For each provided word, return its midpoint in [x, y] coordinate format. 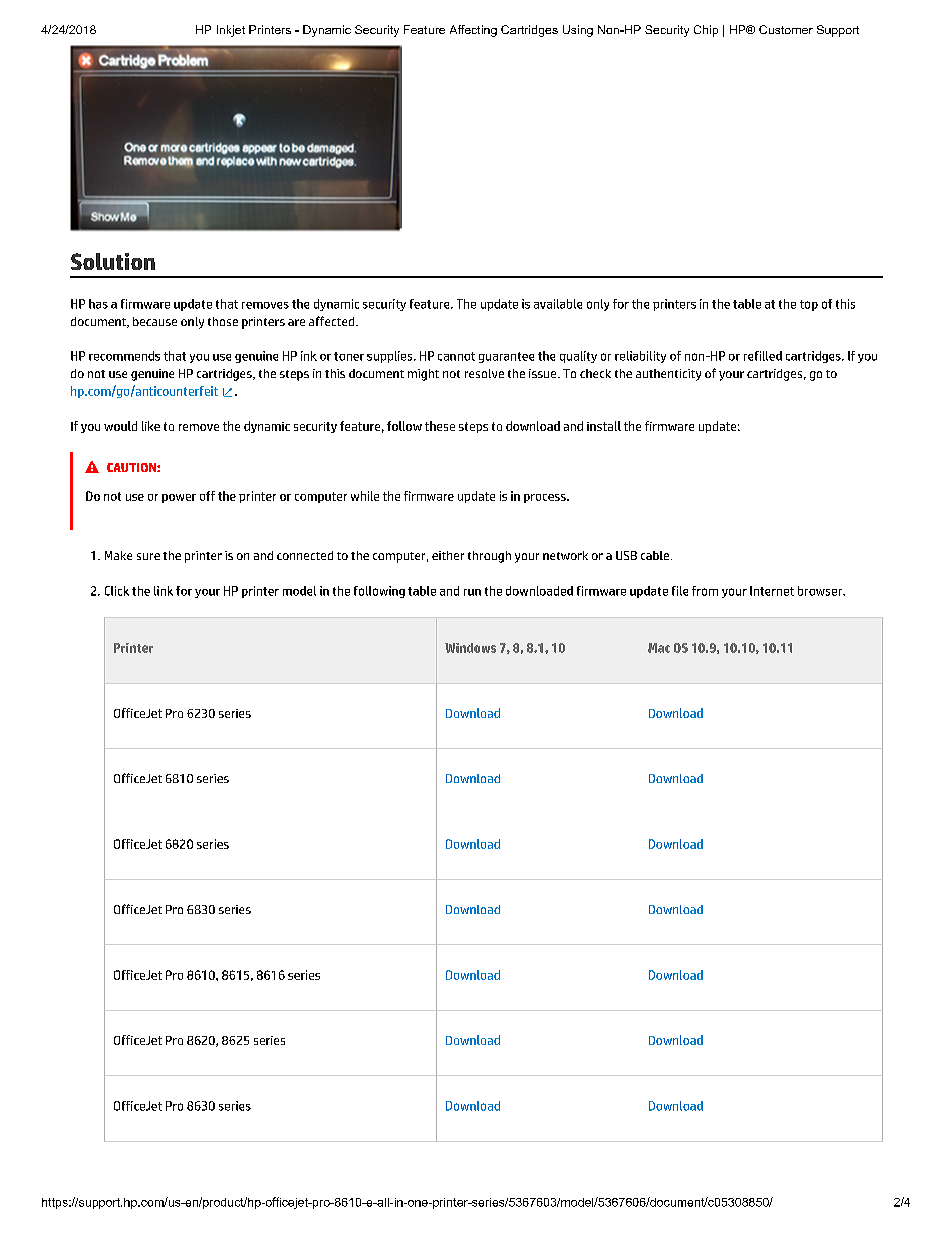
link [163, 591]
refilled [763, 356]
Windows [470, 648]
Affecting [473, 31]
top [809, 305]
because [155, 321]
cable [656, 555]
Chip [706, 31]
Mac [659, 648]
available [558, 304]
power [179, 498]
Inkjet [231, 31]
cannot [456, 356]
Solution [113, 261]
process [546, 498]
